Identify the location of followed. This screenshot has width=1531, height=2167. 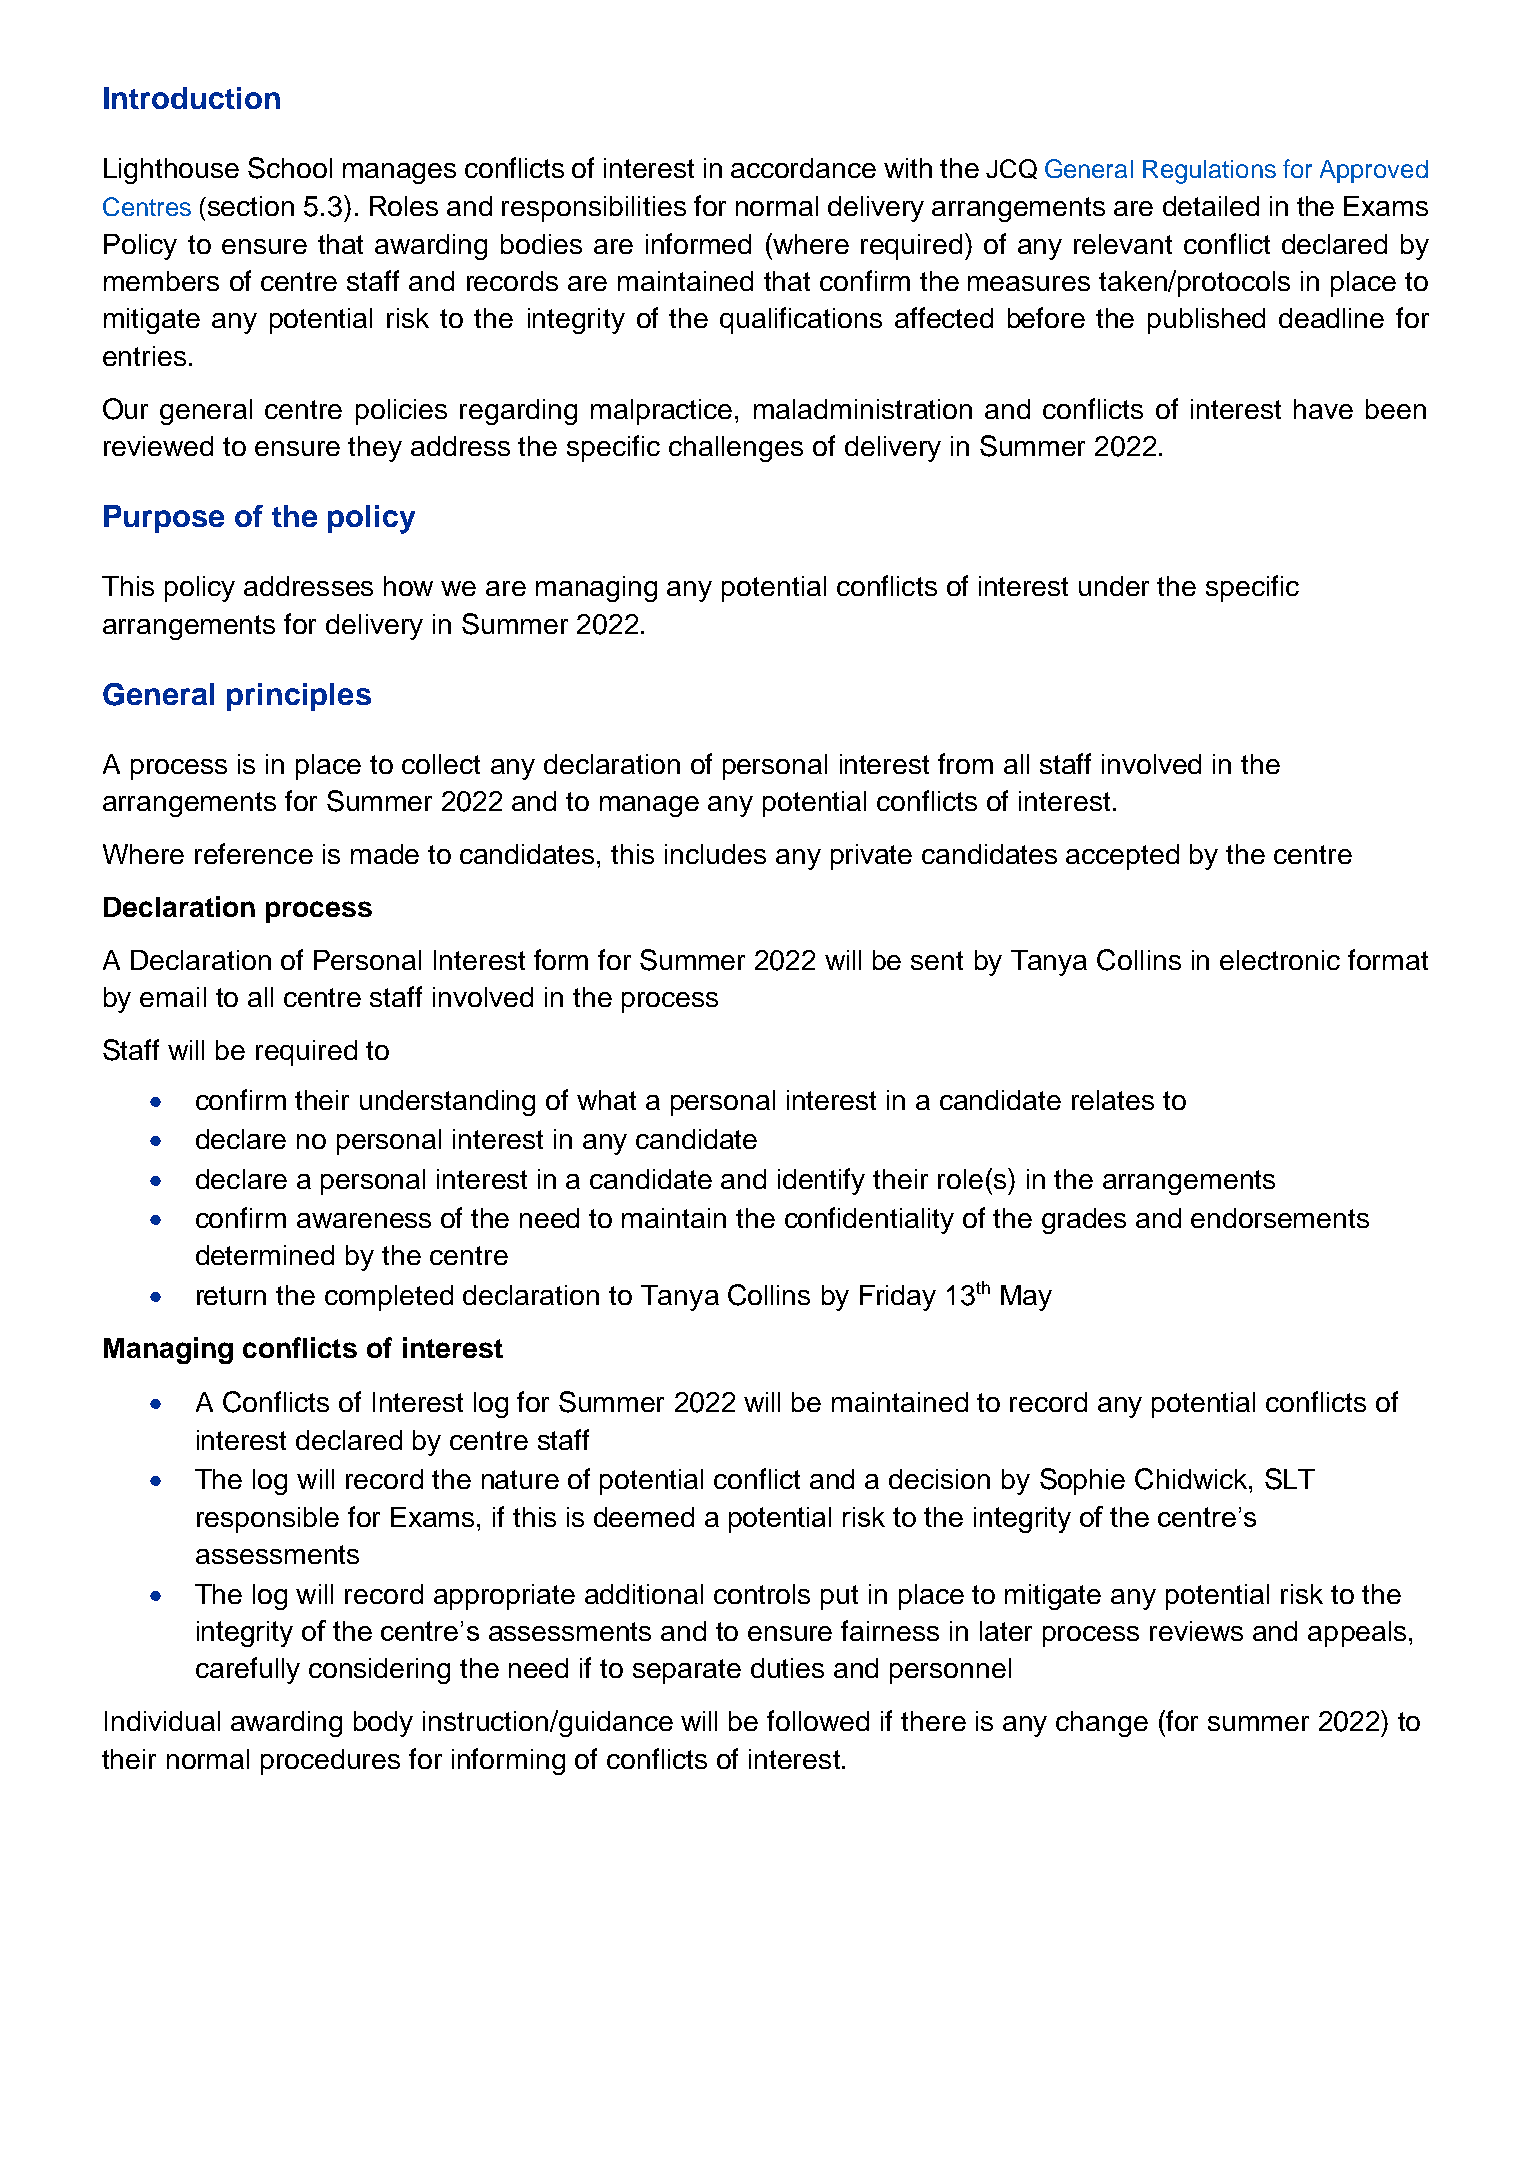
(818, 1720).
